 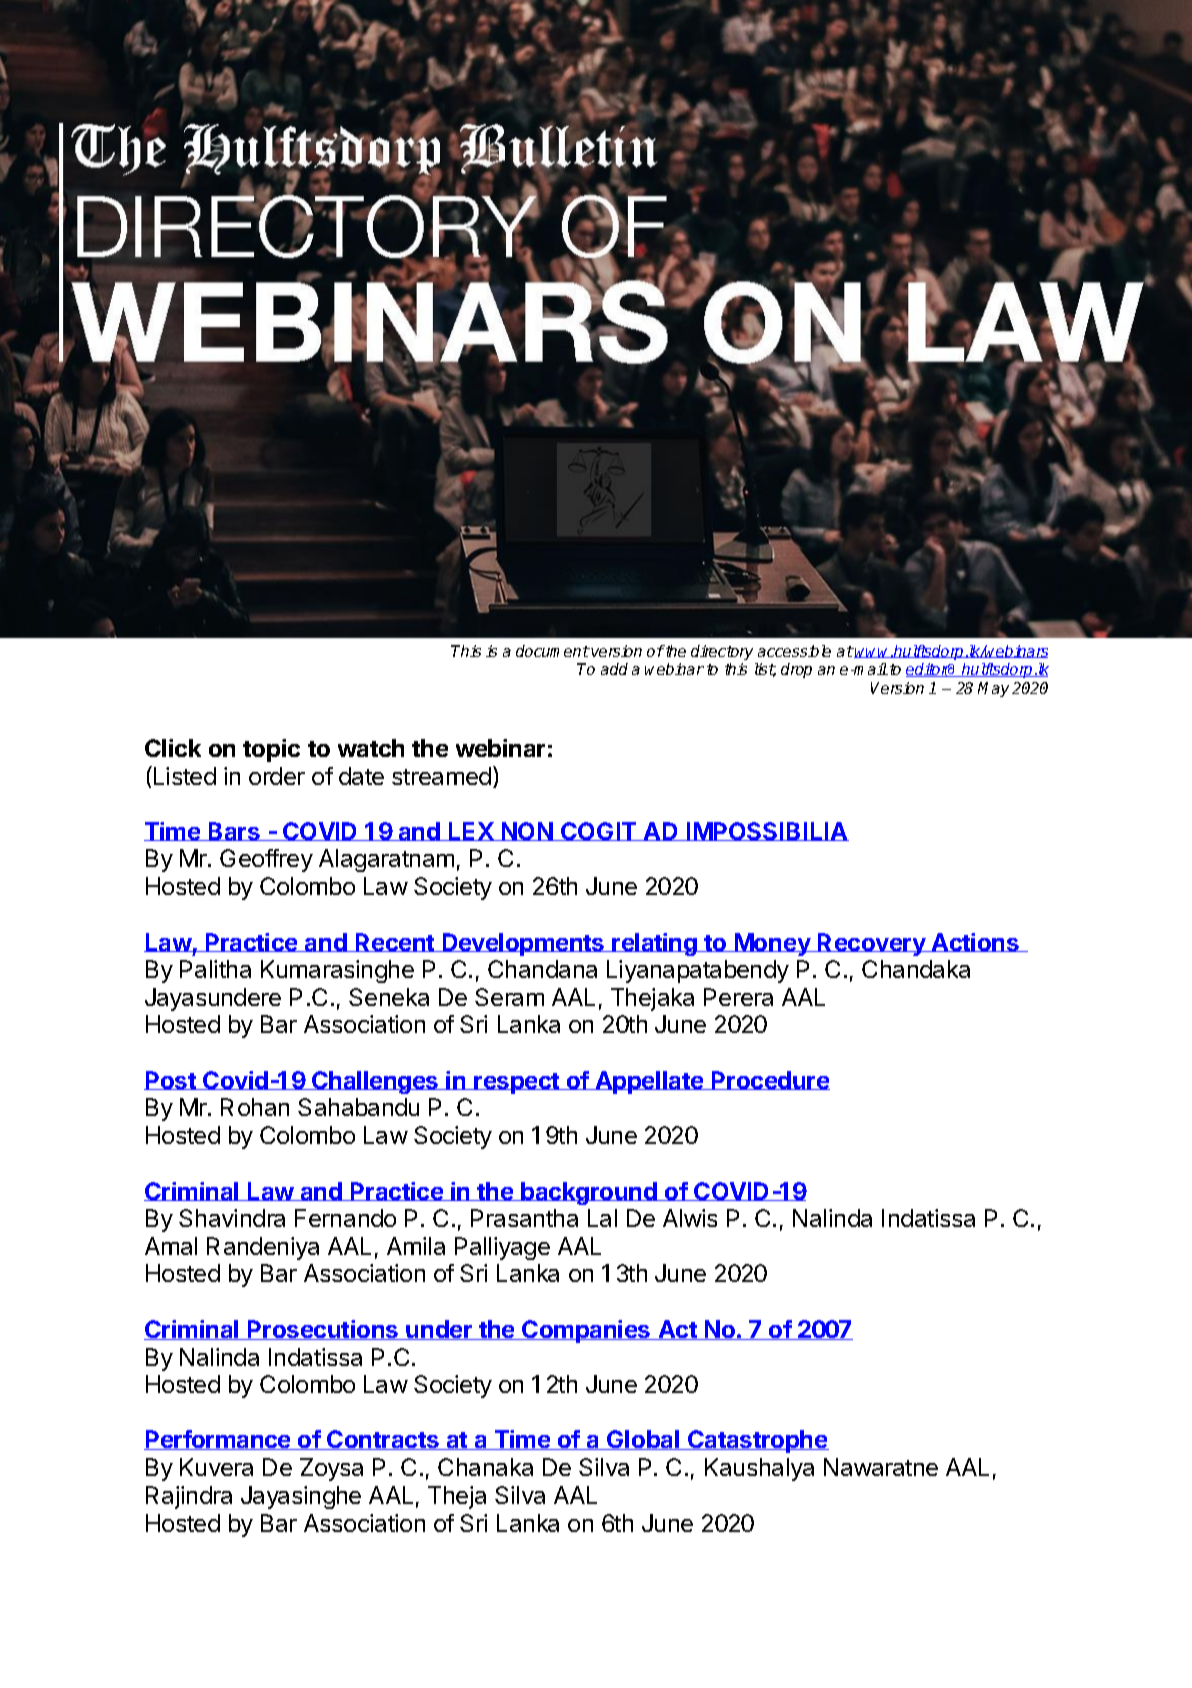 What do you see at coordinates (770, 1080) in the screenshot?
I see `Procedure` at bounding box center [770, 1080].
